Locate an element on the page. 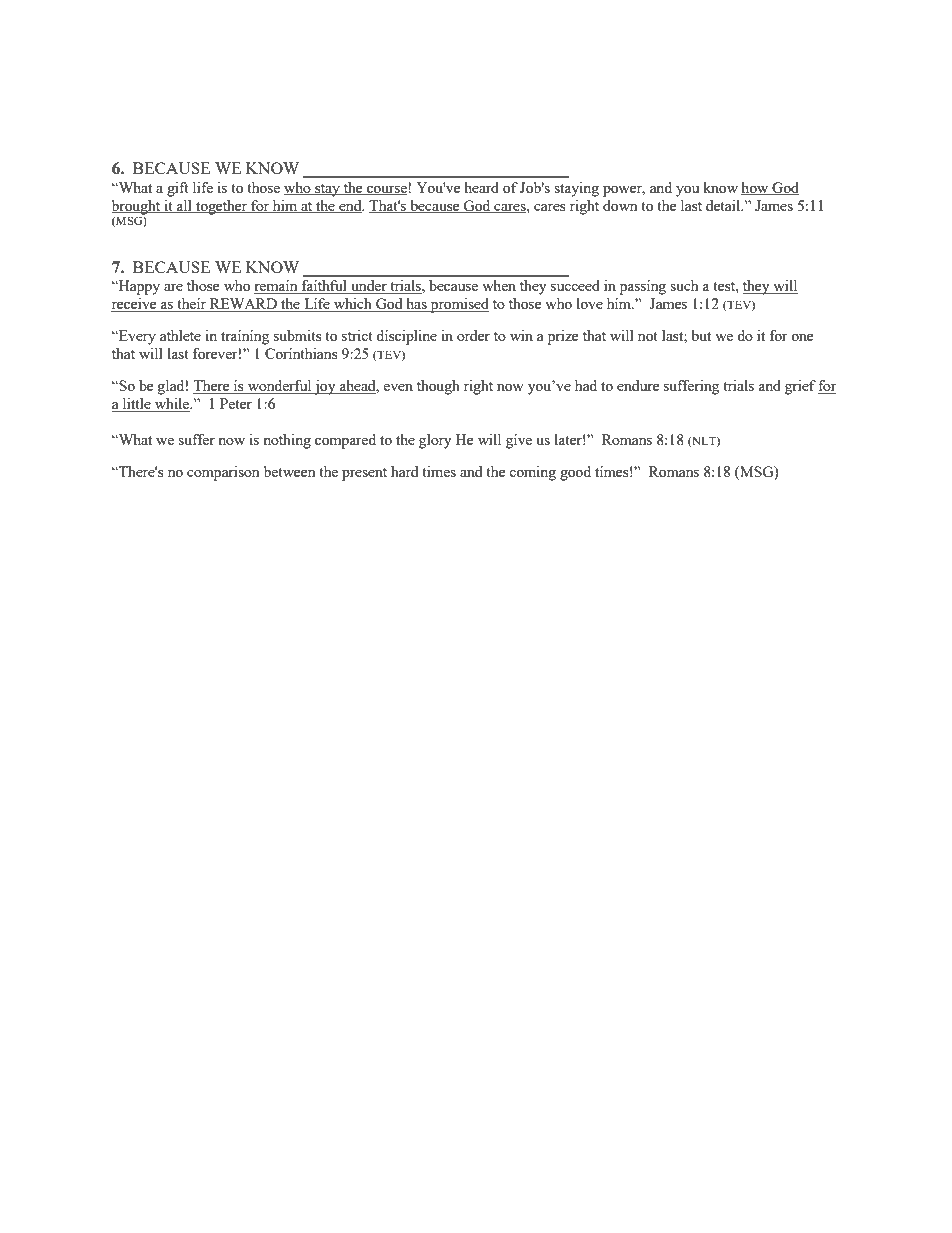  comparison is located at coordinates (223, 473).
